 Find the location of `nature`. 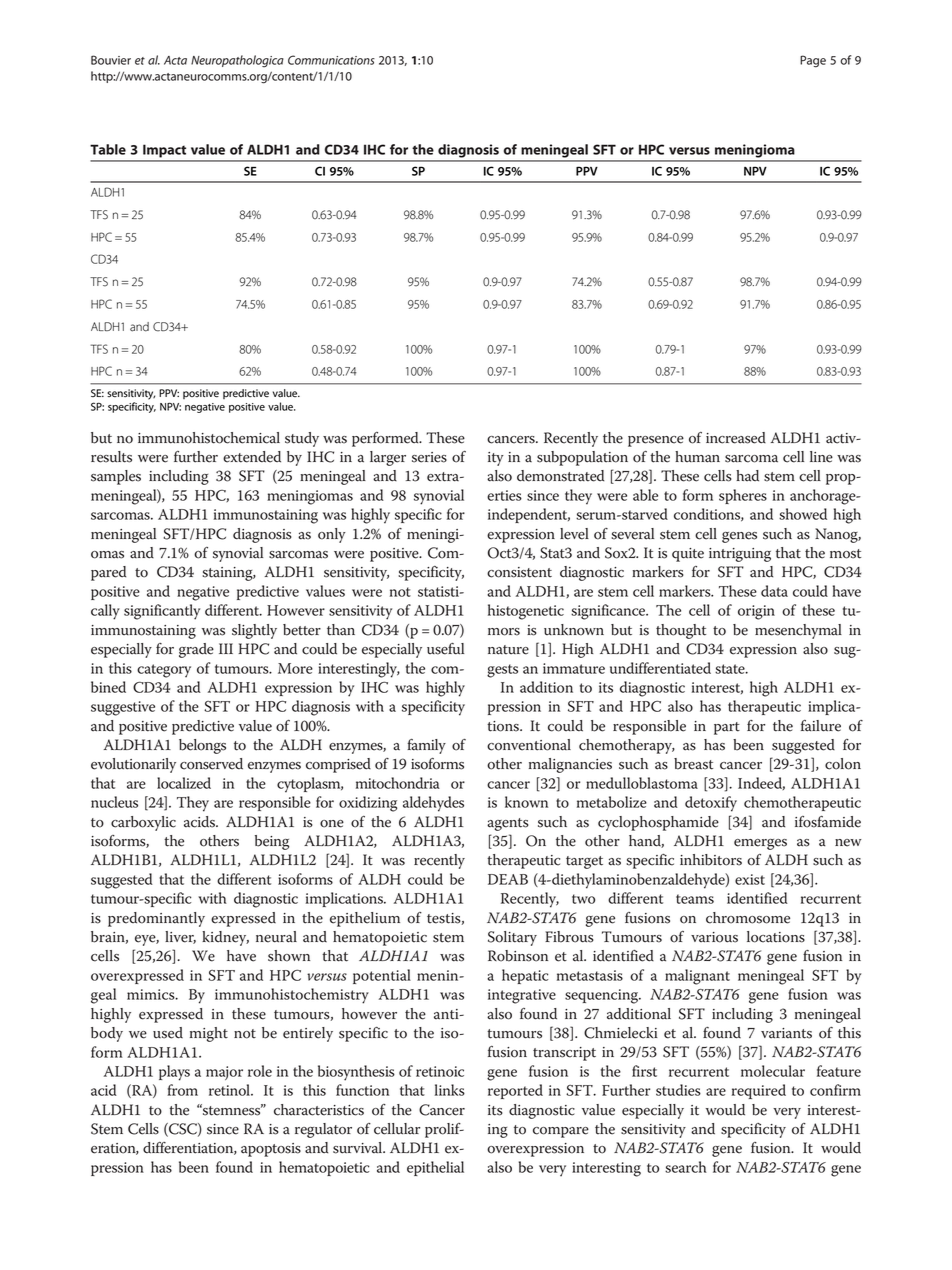

nature is located at coordinates (508, 650).
